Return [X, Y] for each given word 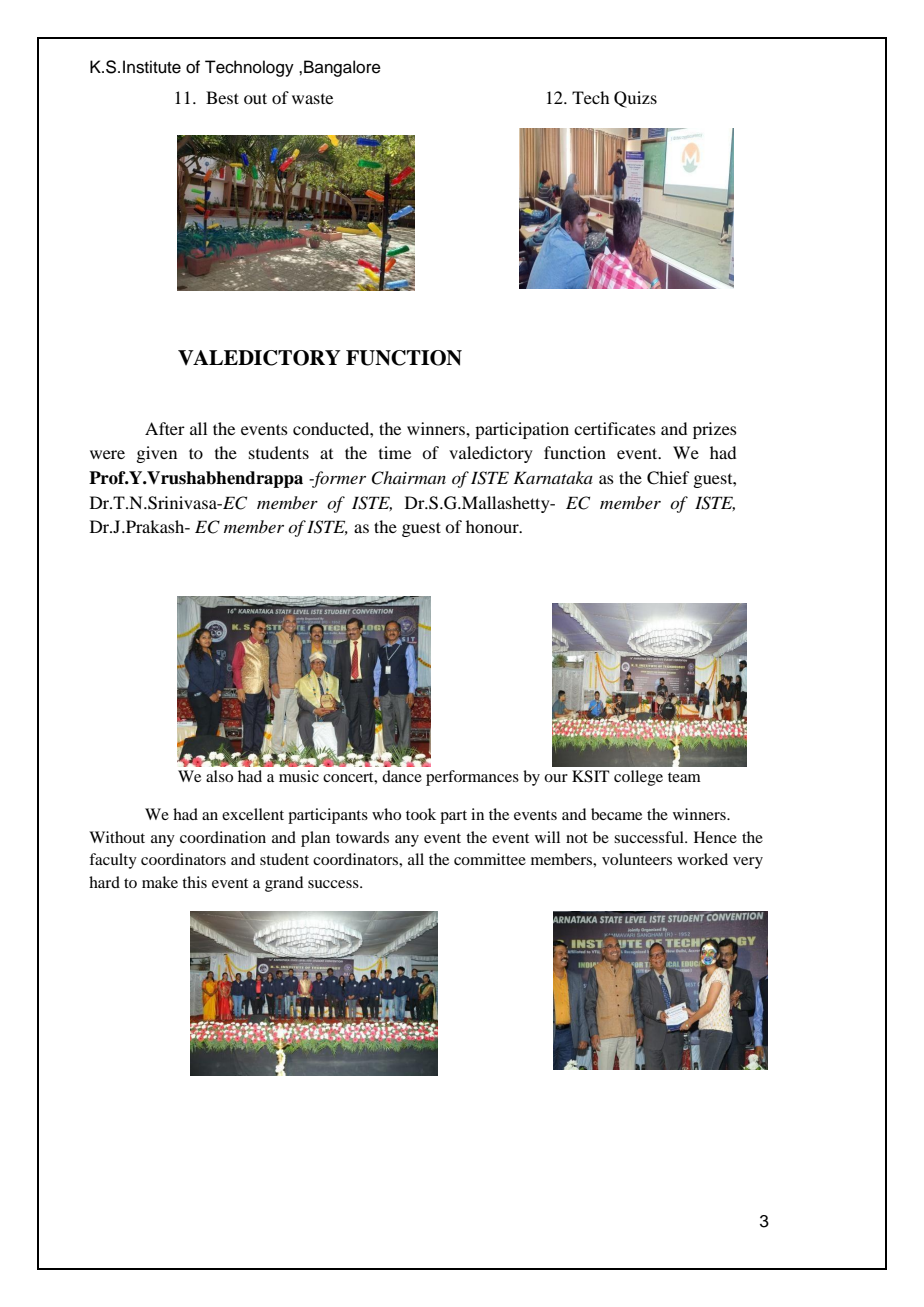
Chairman [408, 478]
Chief [668, 478]
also [219, 776]
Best [222, 97]
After [165, 428]
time [395, 452]
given [156, 454]
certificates [615, 428]
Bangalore [342, 68]
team [684, 777]
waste [312, 99]
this [194, 882]
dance [402, 776]
